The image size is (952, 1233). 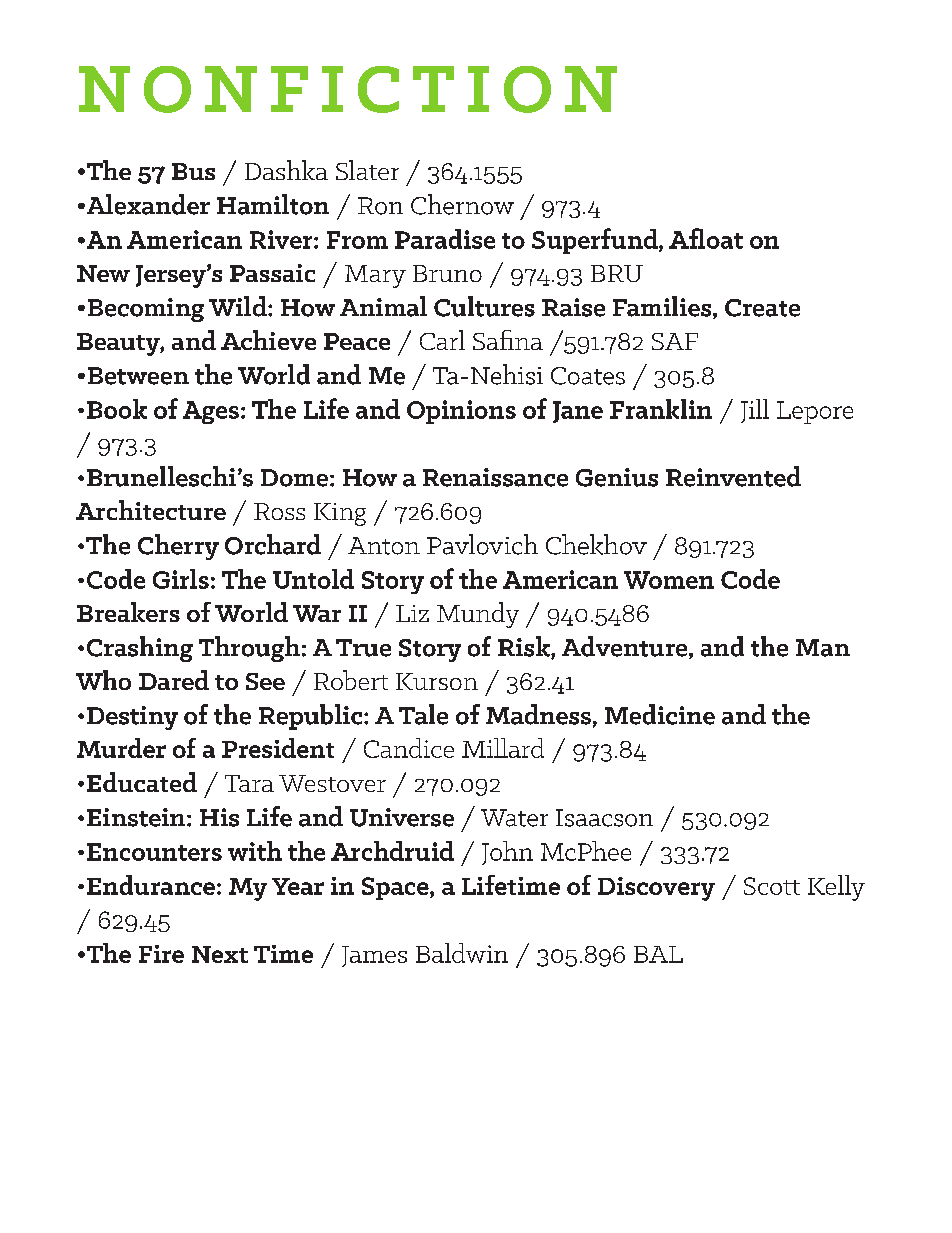 I want to click on Man, so click(x=823, y=648).
